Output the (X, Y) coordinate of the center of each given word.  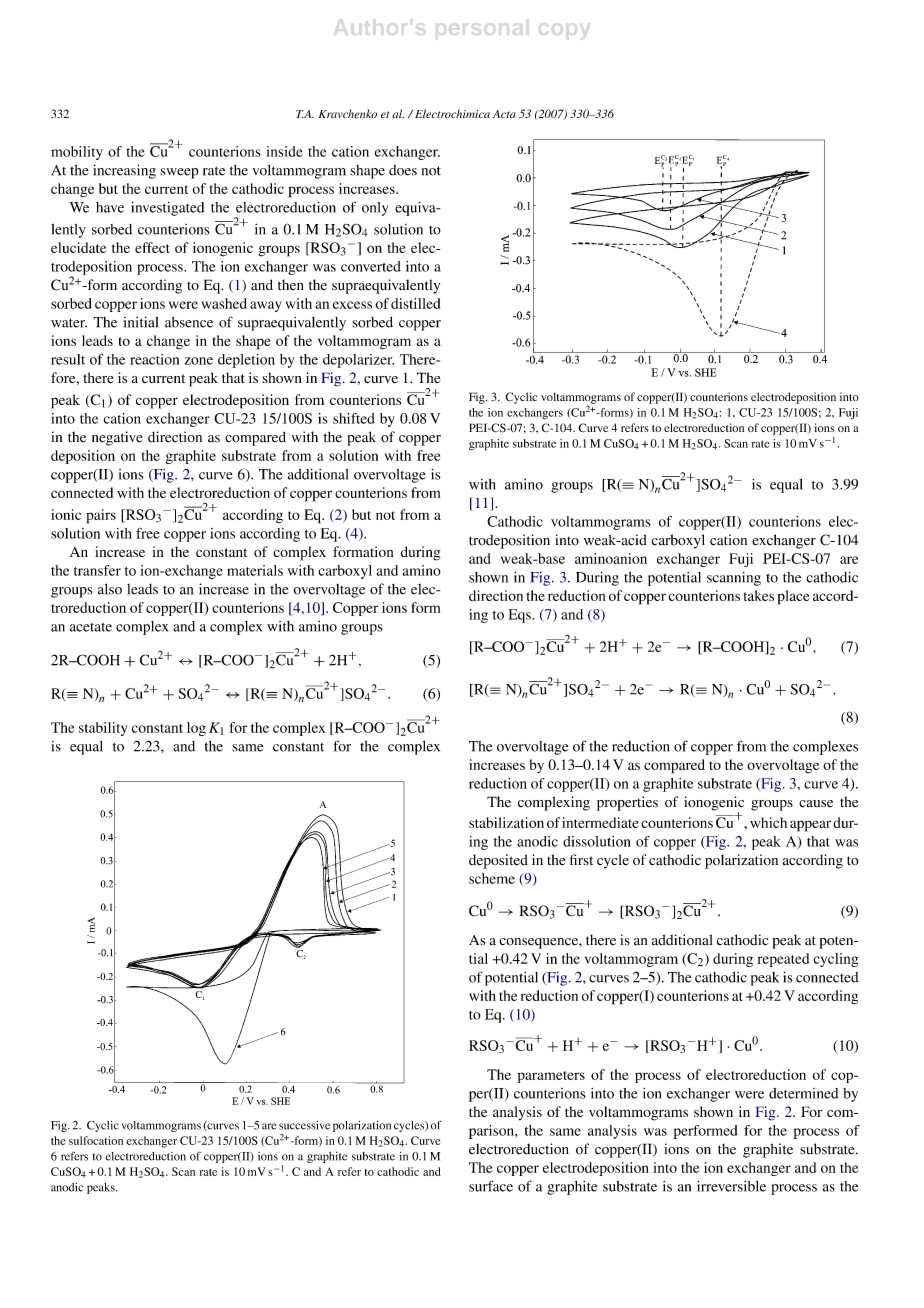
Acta (504, 114)
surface (491, 1186)
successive (304, 1125)
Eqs (521, 616)
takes (758, 595)
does (403, 170)
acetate (91, 627)
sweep (179, 173)
